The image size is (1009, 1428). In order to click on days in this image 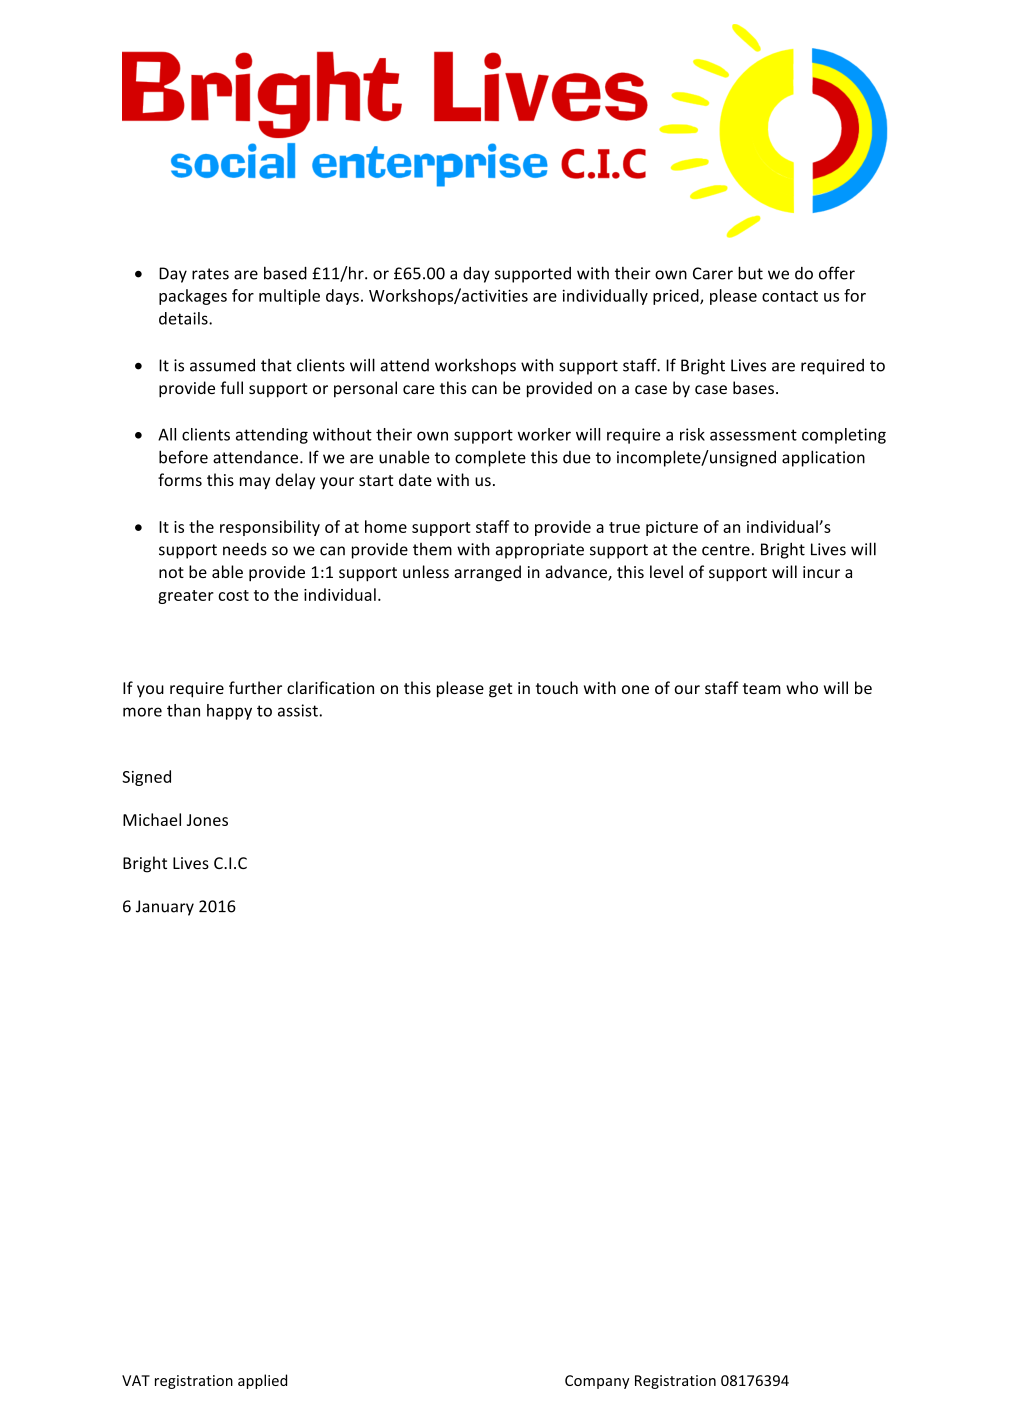, I will do `click(342, 297)`.
